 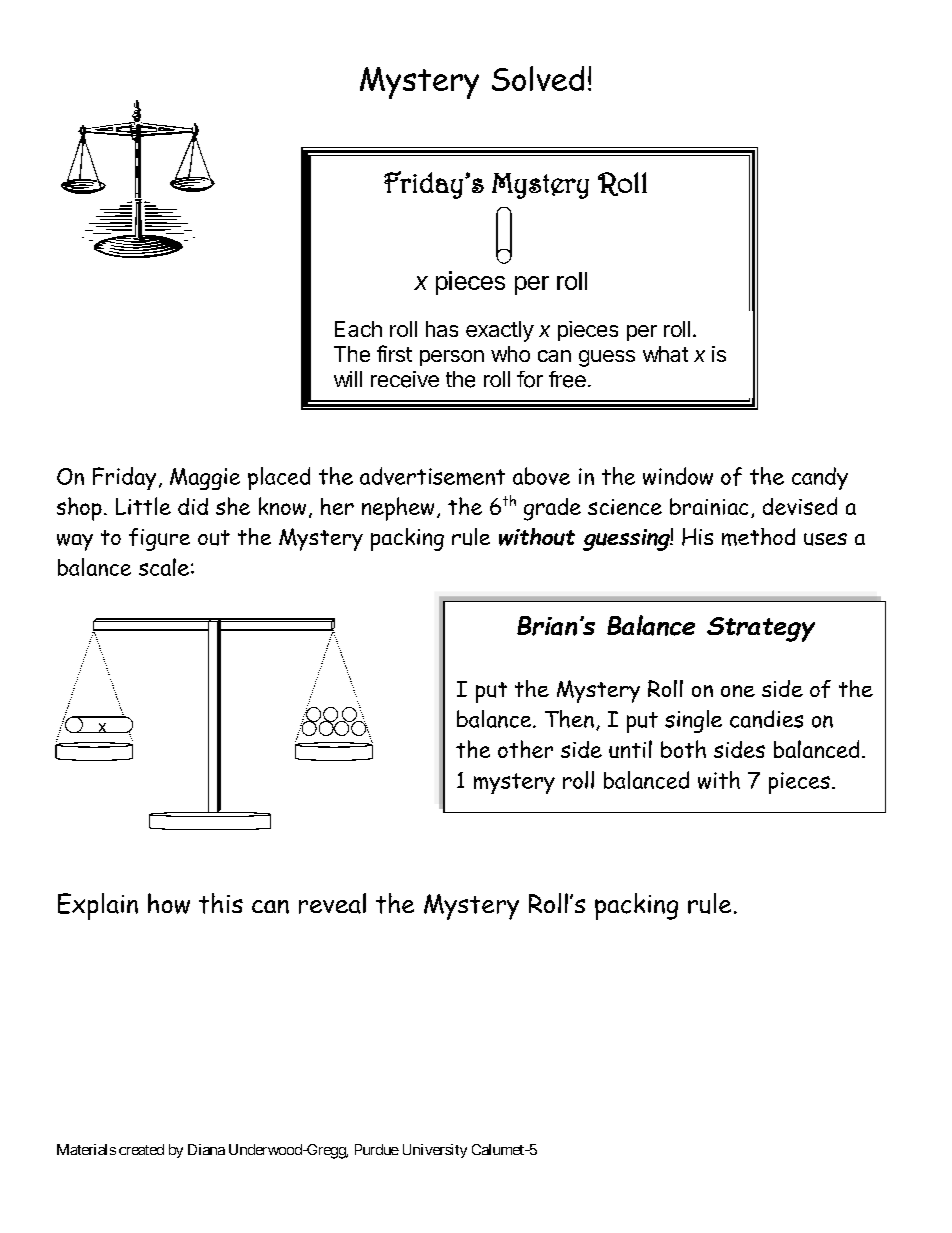 What do you see at coordinates (683, 749) in the screenshot?
I see `both` at bounding box center [683, 749].
